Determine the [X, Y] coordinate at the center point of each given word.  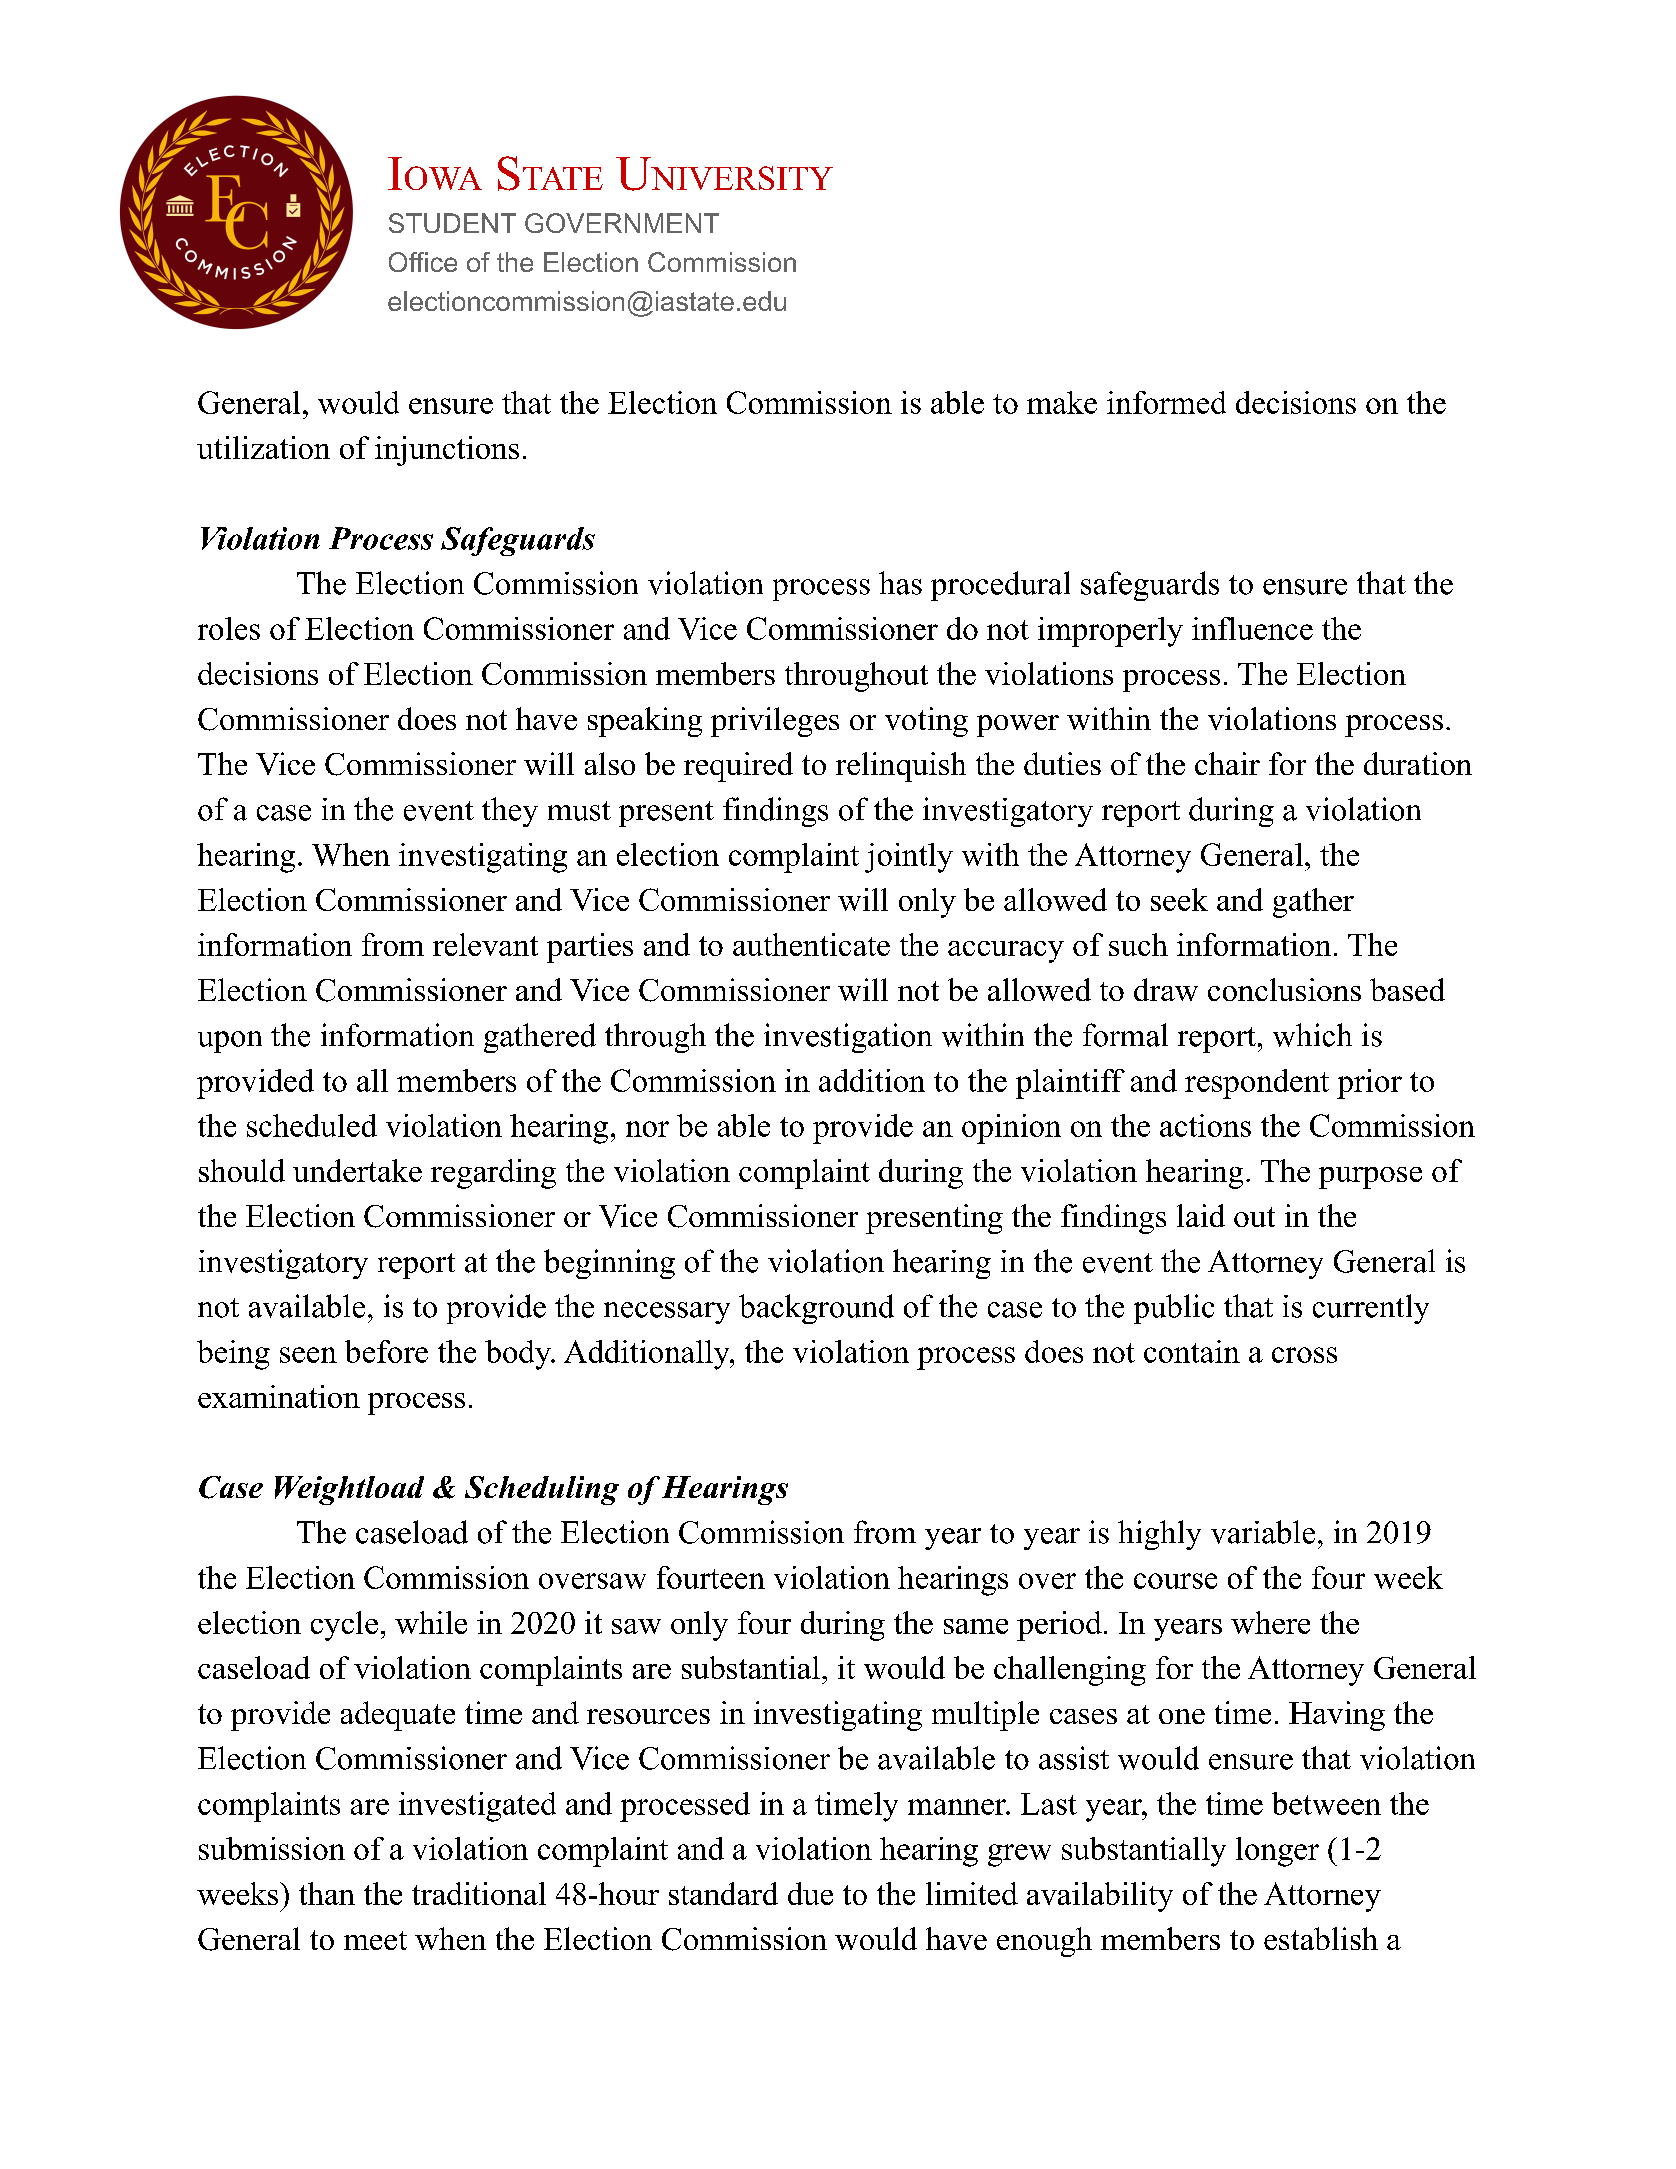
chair [1227, 763]
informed [1166, 402]
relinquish [901, 767]
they [510, 812]
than [327, 1893]
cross [1304, 1355]
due [810, 1893]
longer [1277, 1852]
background [816, 1309]
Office [423, 262]
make [1062, 402]
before [386, 1351]
